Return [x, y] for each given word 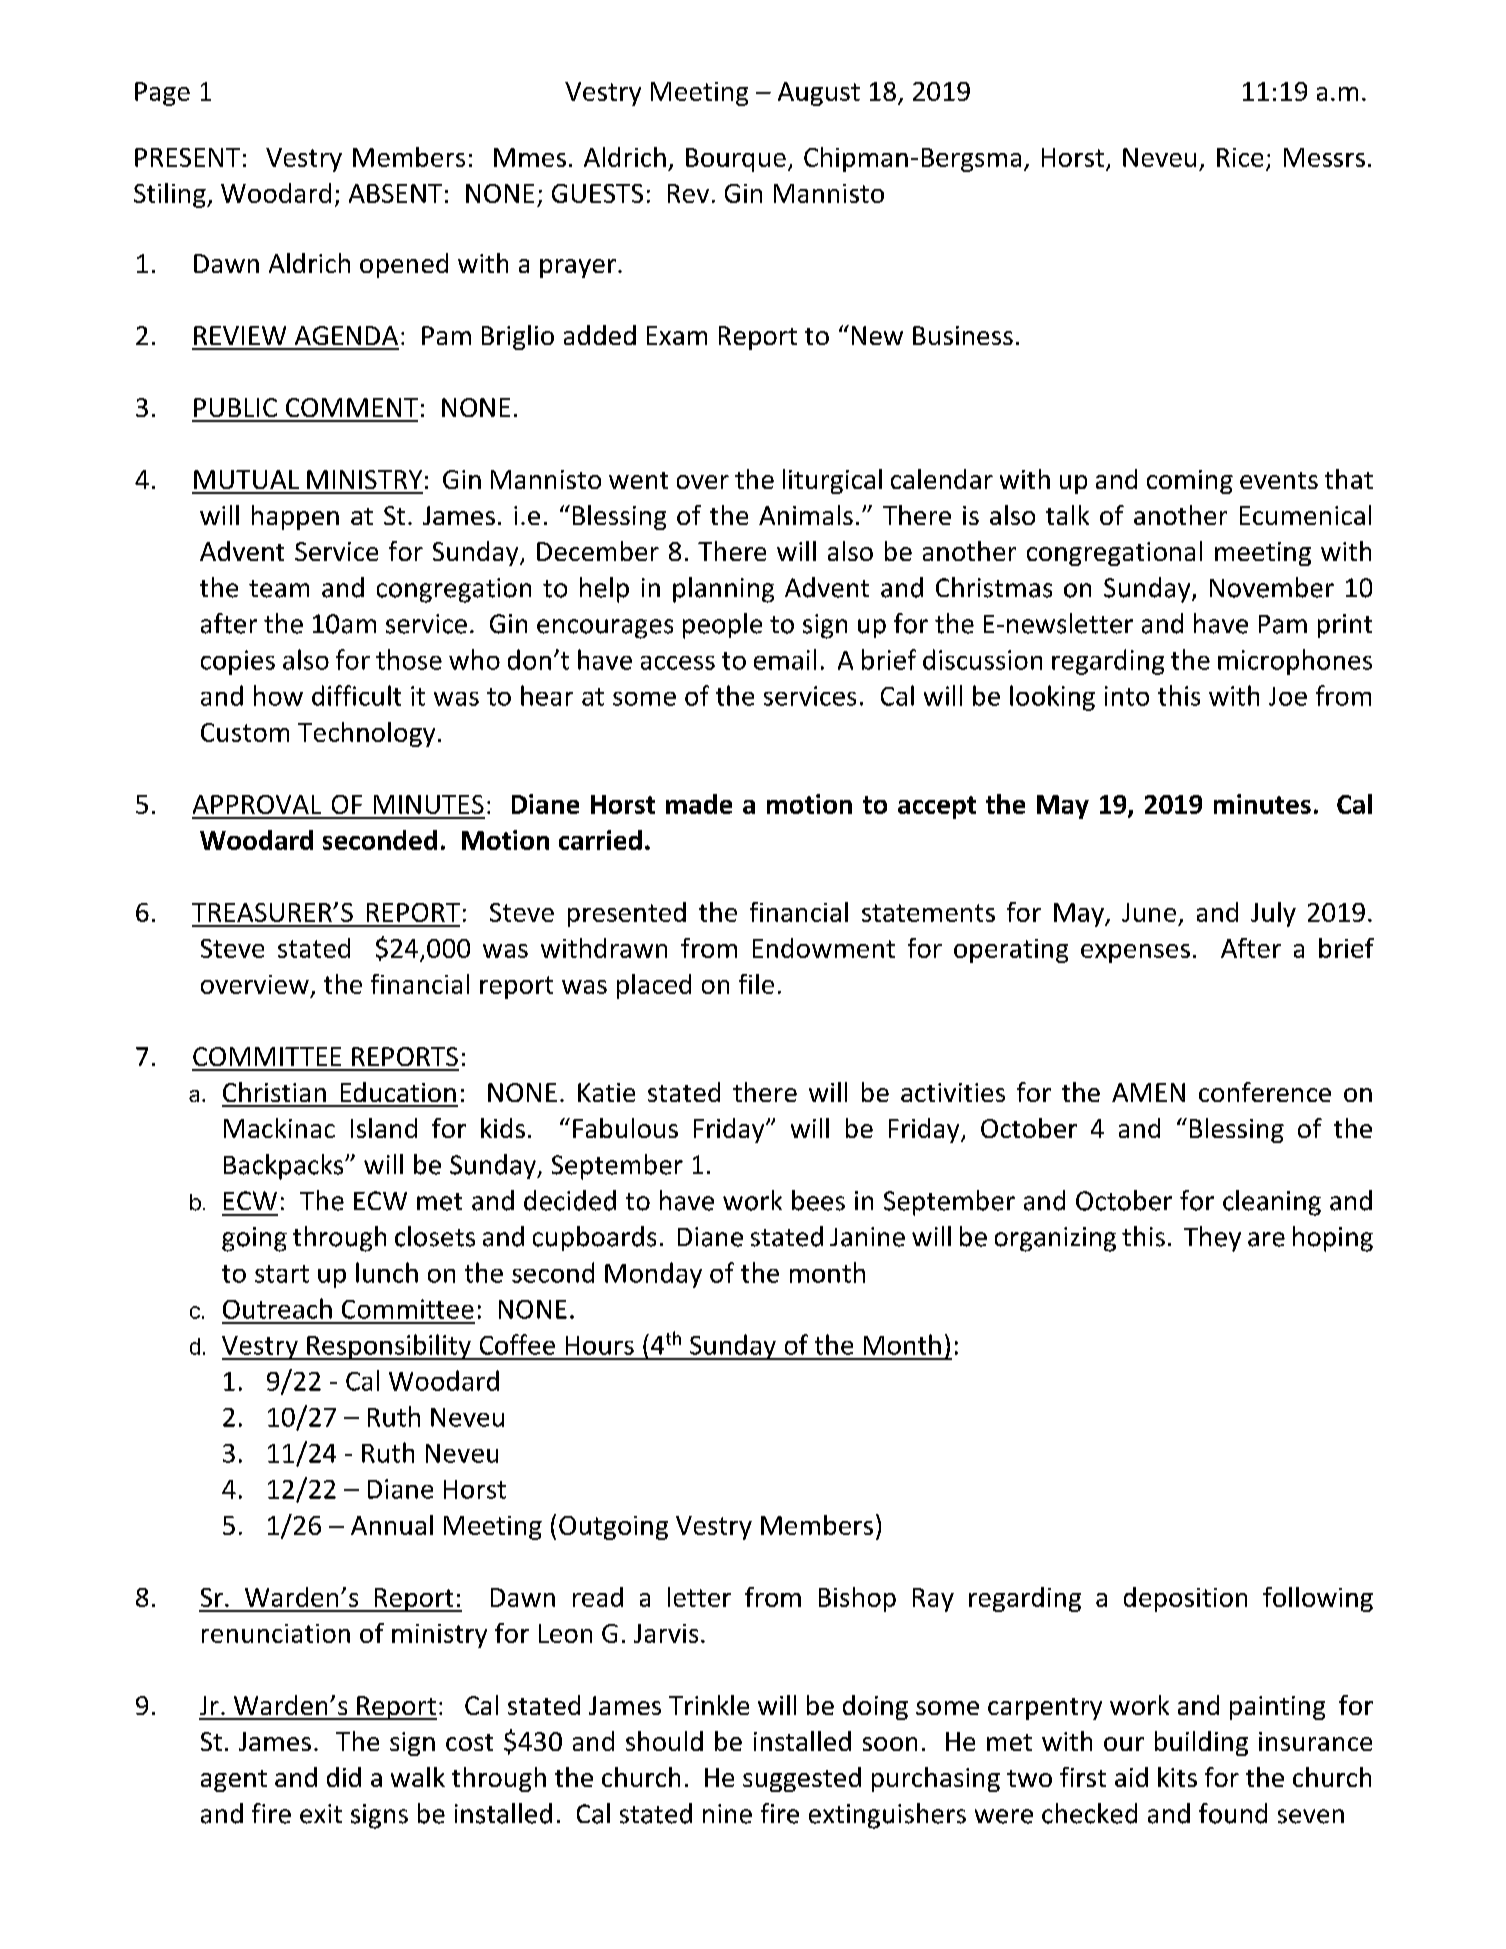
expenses [1135, 953]
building [1201, 1743]
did [344, 1777]
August [819, 94]
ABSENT [395, 193]
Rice [1240, 157]
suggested [802, 1779]
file [756, 984]
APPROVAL [257, 804]
